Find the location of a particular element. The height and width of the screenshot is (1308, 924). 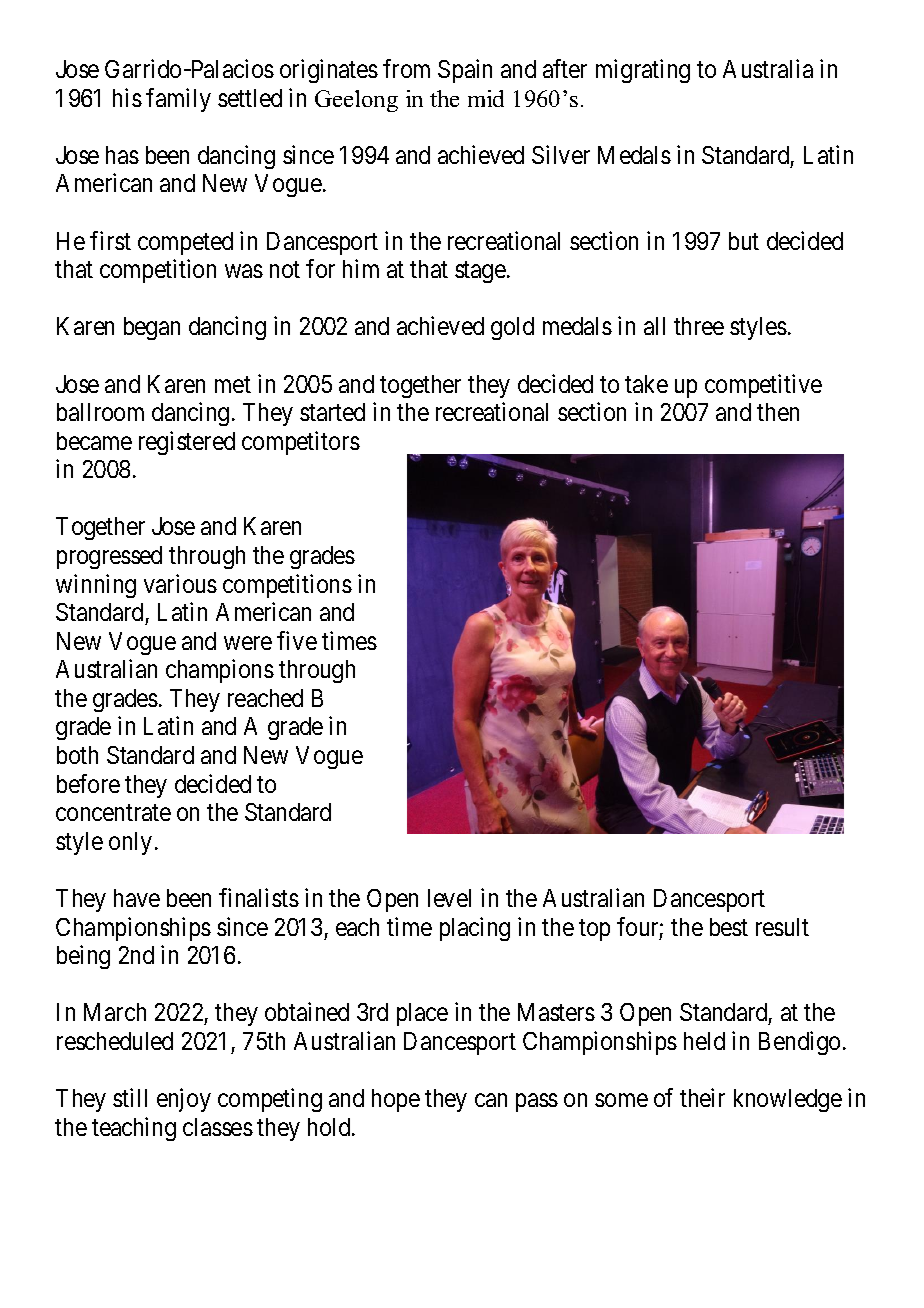

family is located at coordinates (178, 100).
